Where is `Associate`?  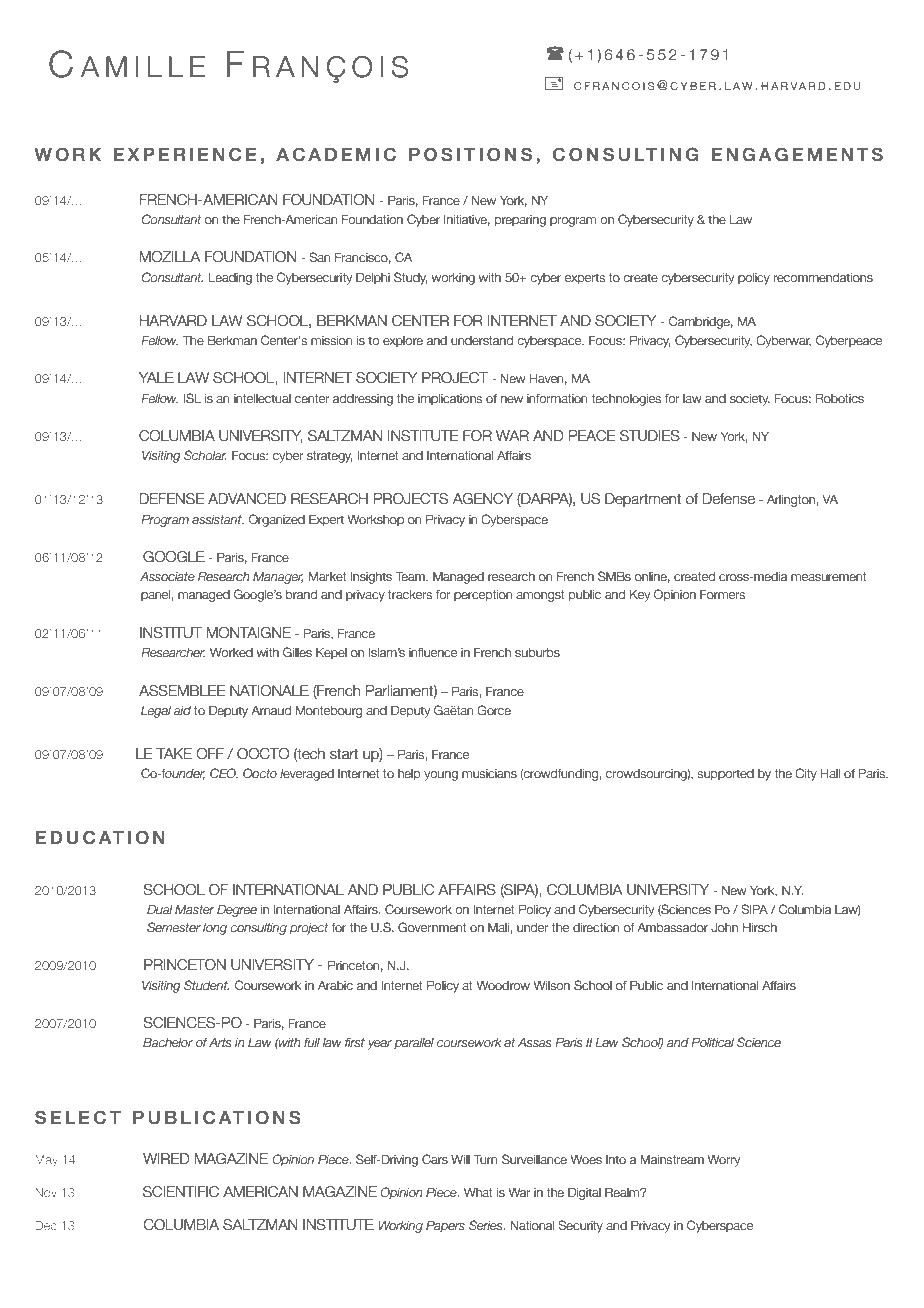 Associate is located at coordinates (167, 576).
